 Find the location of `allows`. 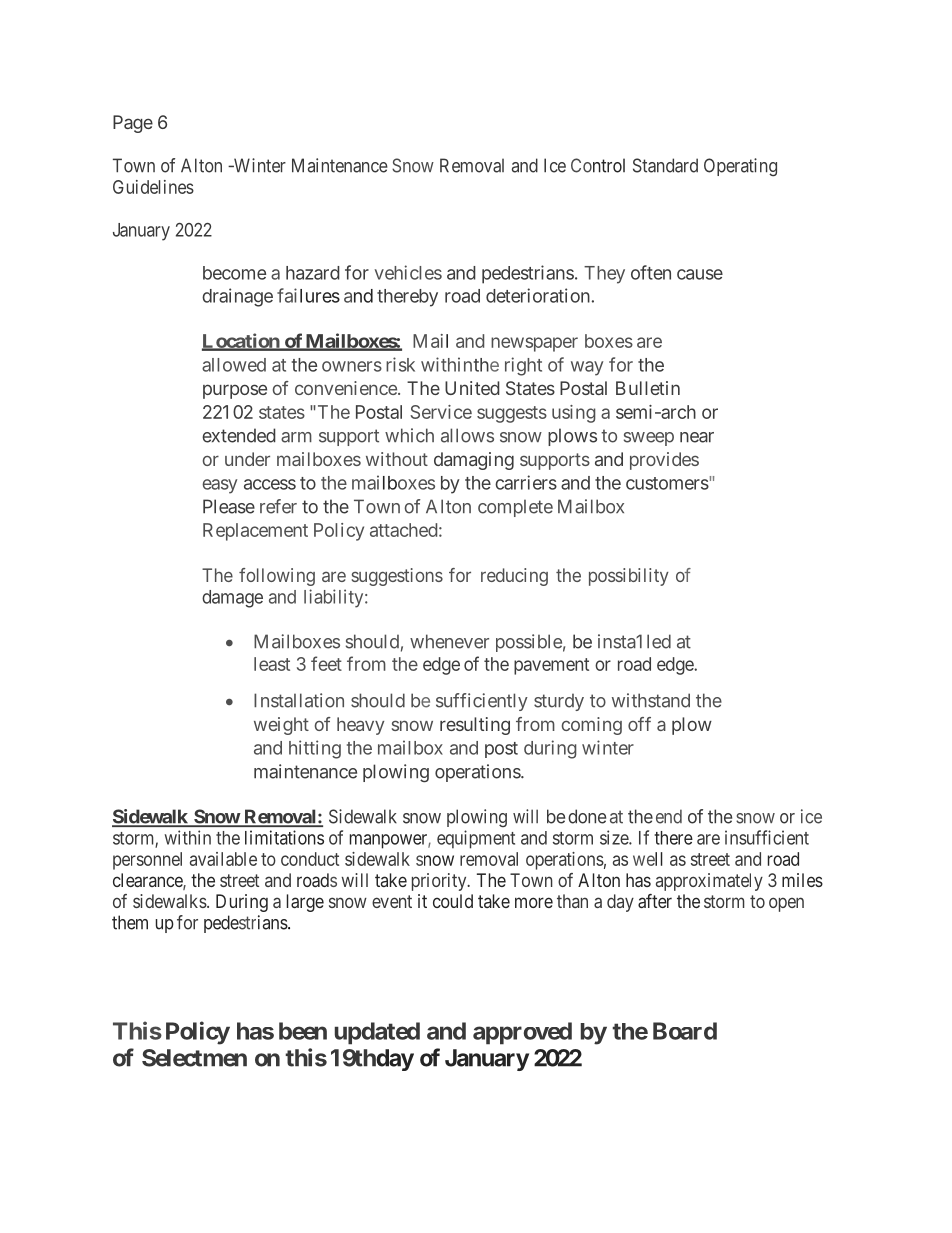

allows is located at coordinates (467, 435).
